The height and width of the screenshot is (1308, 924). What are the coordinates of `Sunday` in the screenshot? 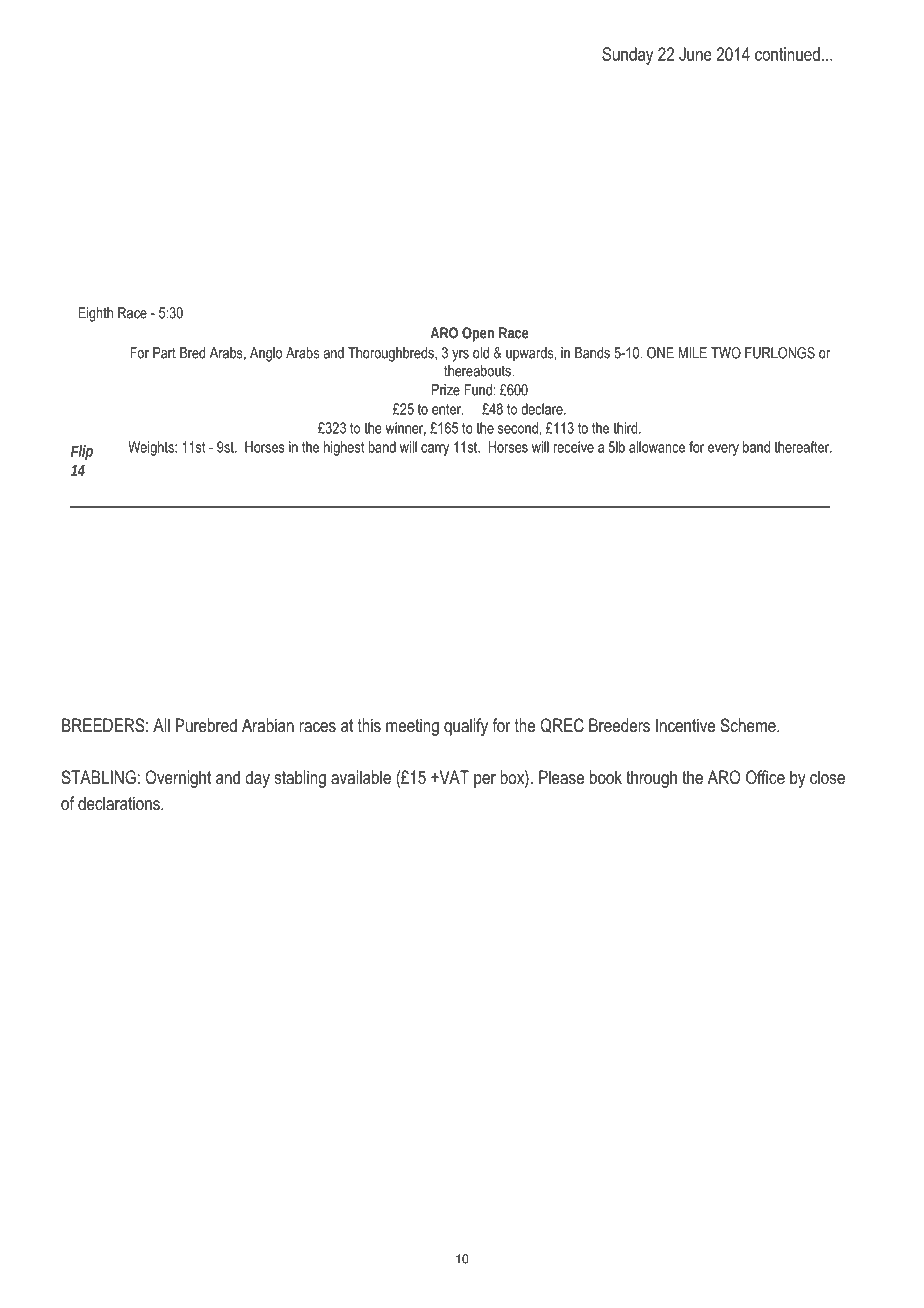 It's located at (627, 56).
